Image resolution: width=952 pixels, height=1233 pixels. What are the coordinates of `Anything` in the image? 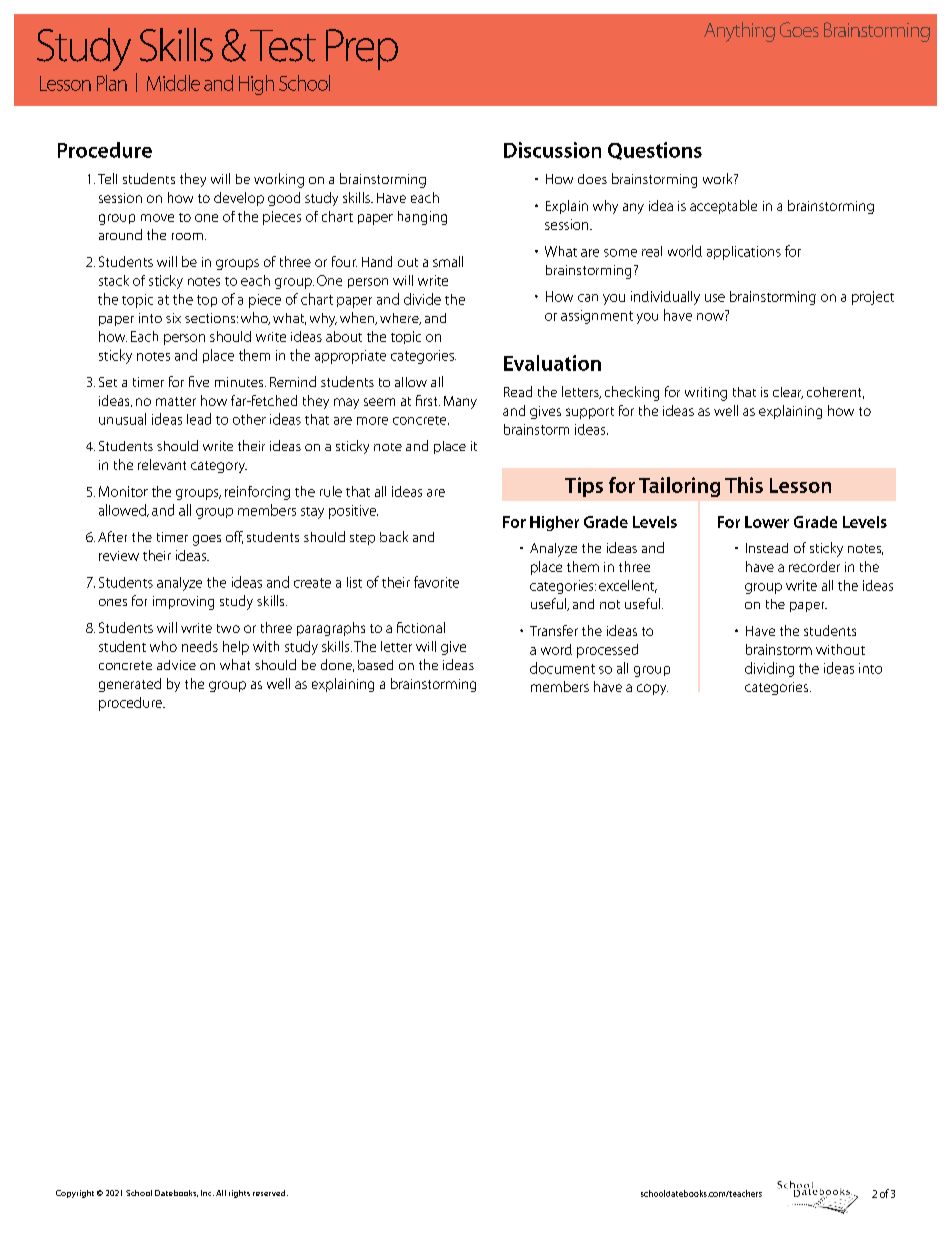 It's located at (739, 32).
